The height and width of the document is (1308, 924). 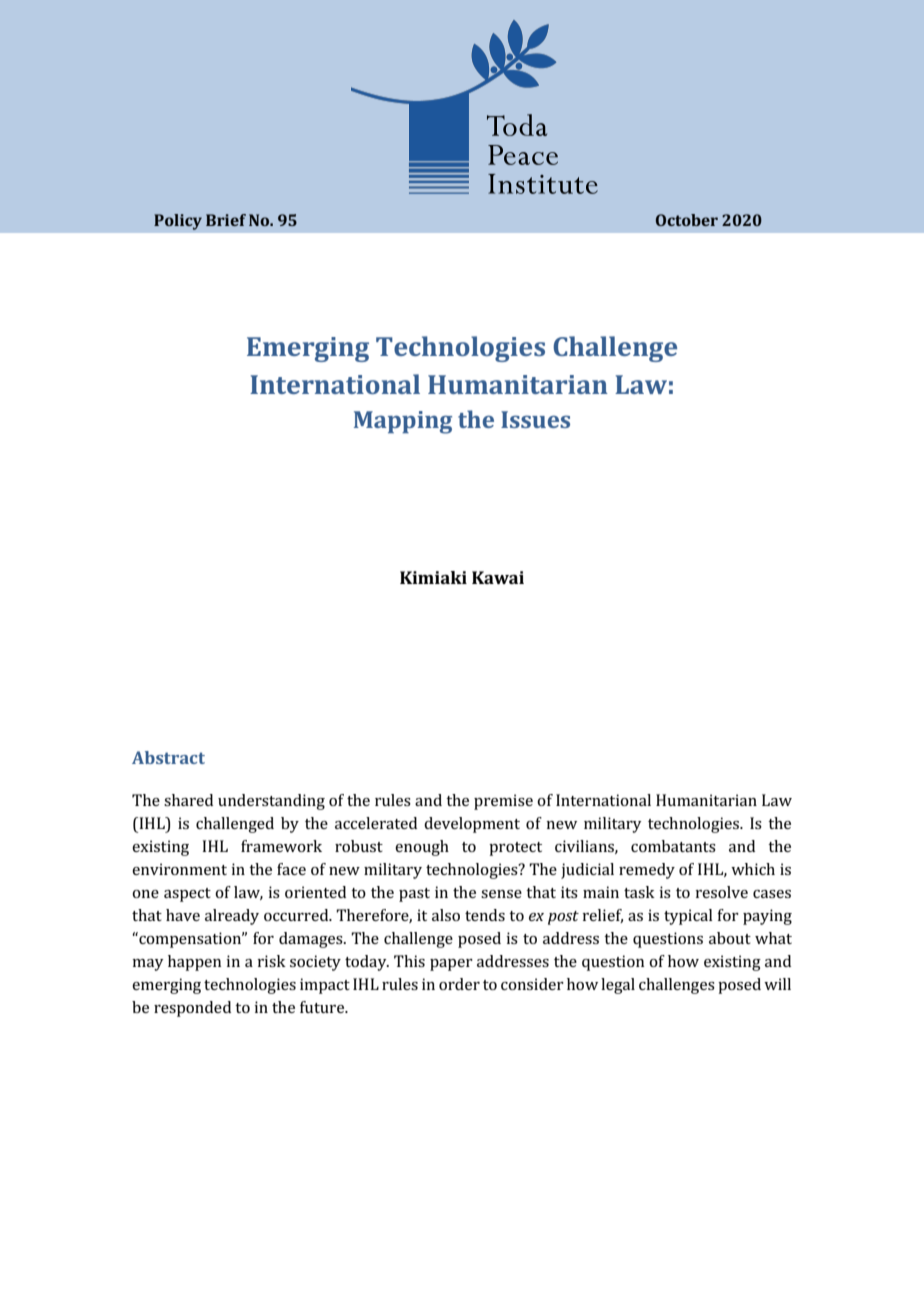 I want to click on combatants, so click(x=673, y=846).
